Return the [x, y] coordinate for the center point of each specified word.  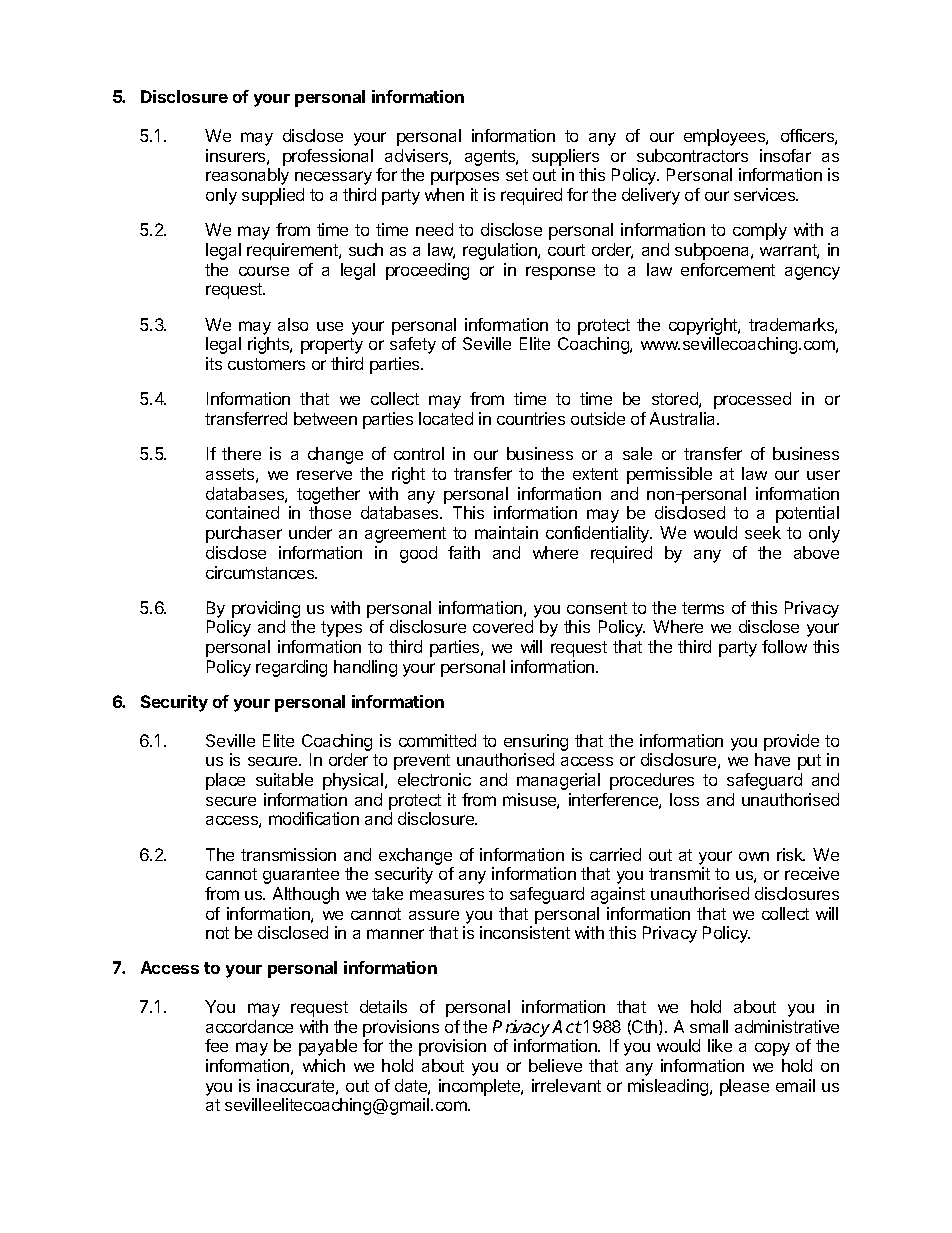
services [766, 194]
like [720, 1045]
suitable [284, 779]
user [823, 475]
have [772, 759]
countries [531, 418]
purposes [465, 178]
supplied [273, 196]
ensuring [536, 742]
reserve [324, 475]
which [324, 1065]
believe [555, 1065]
